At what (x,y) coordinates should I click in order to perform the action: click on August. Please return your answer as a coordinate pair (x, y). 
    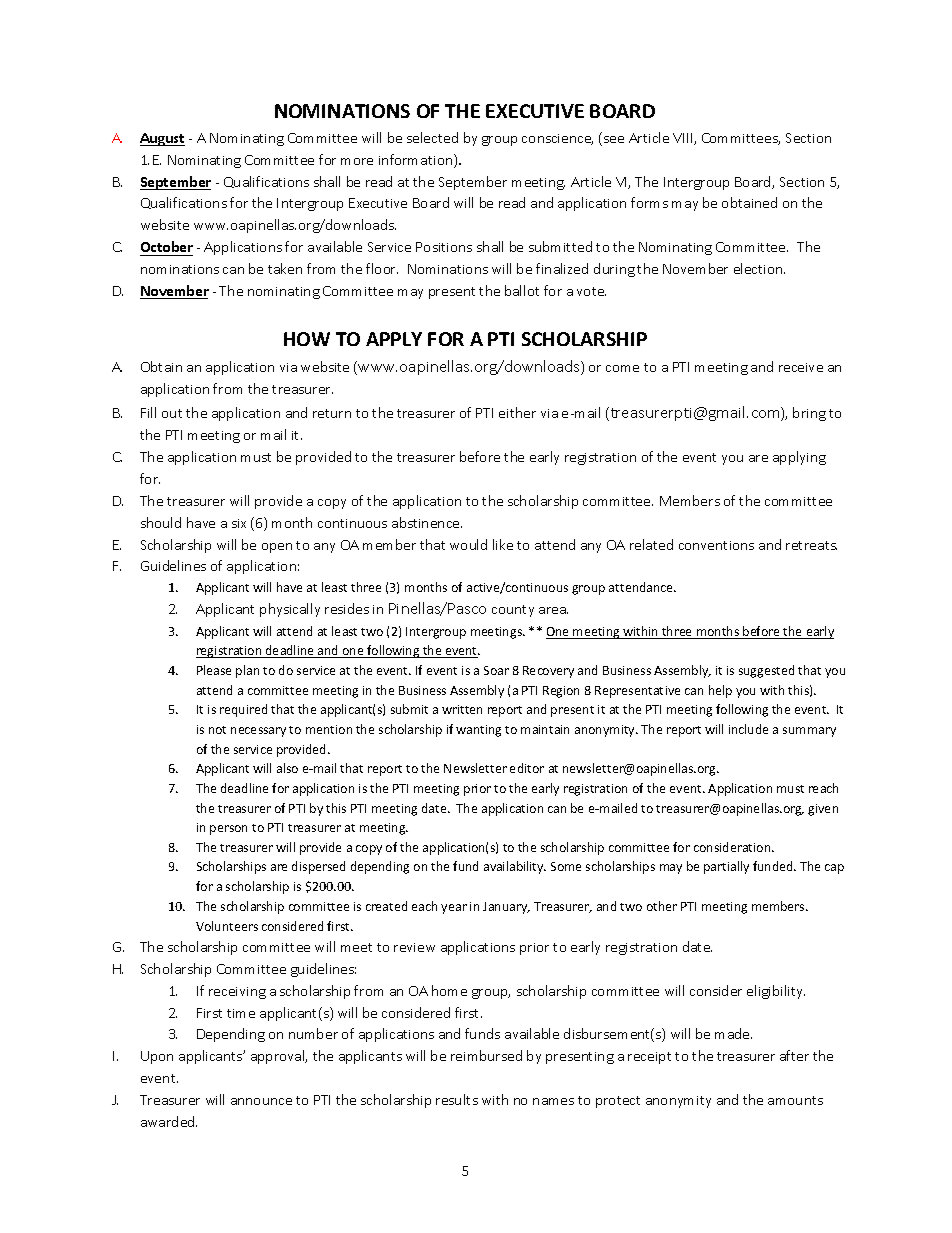
    Looking at the image, I should click on (162, 139).
